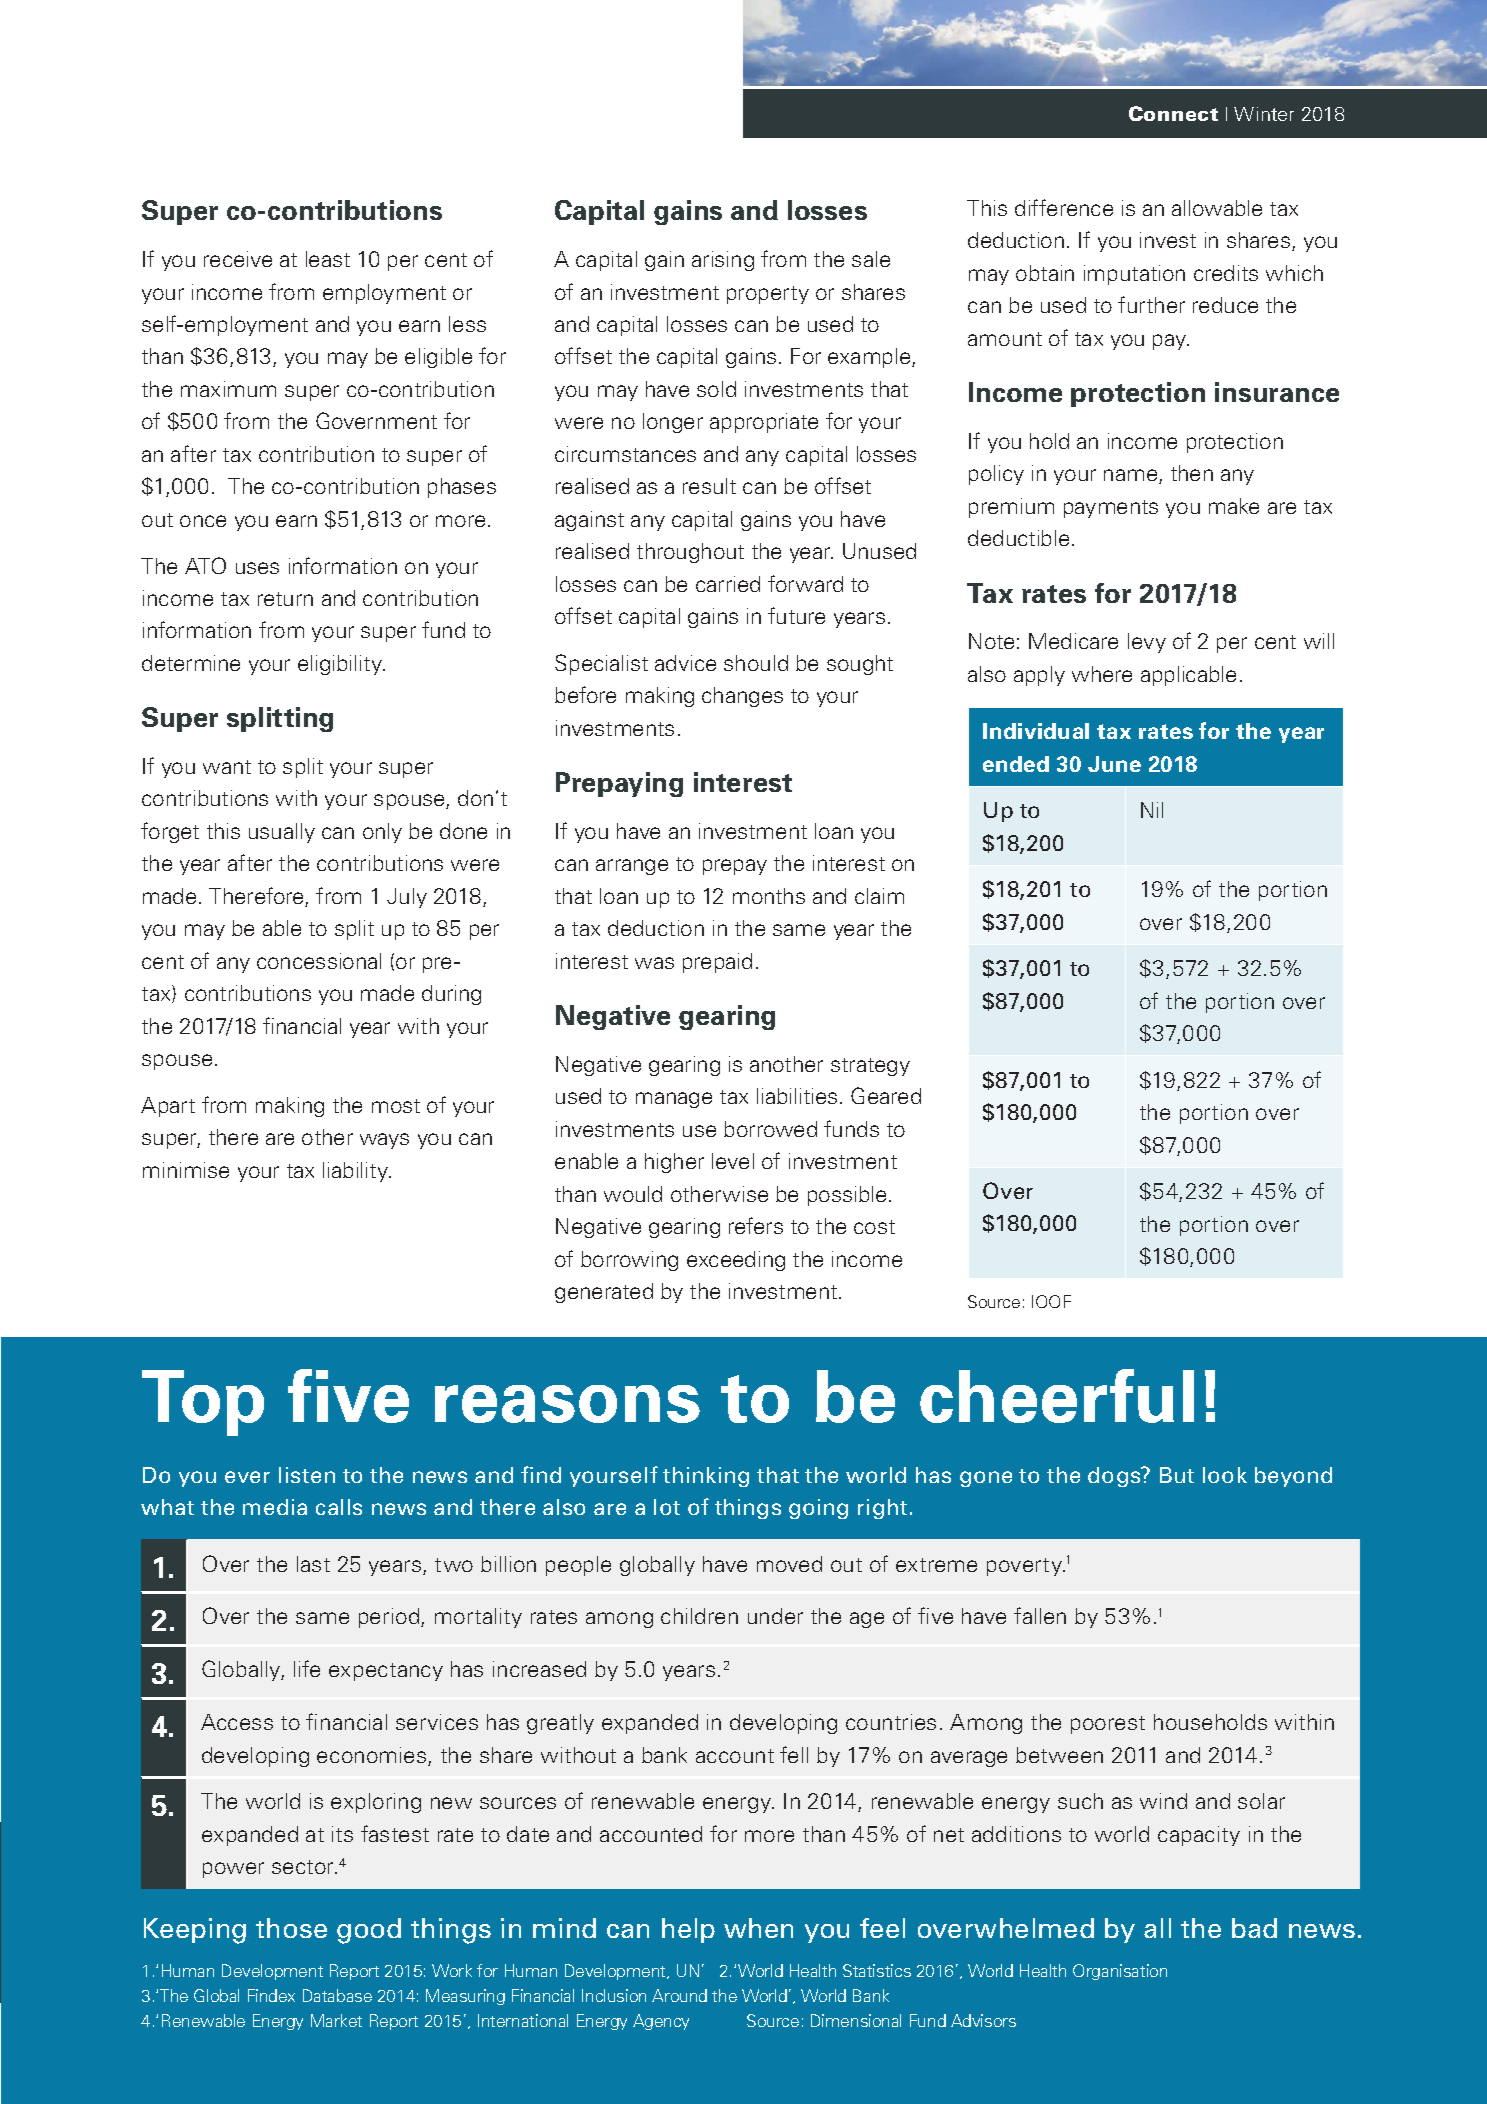 This page has width=1487, height=2104. What do you see at coordinates (328, 259) in the page?
I see `least` at bounding box center [328, 259].
